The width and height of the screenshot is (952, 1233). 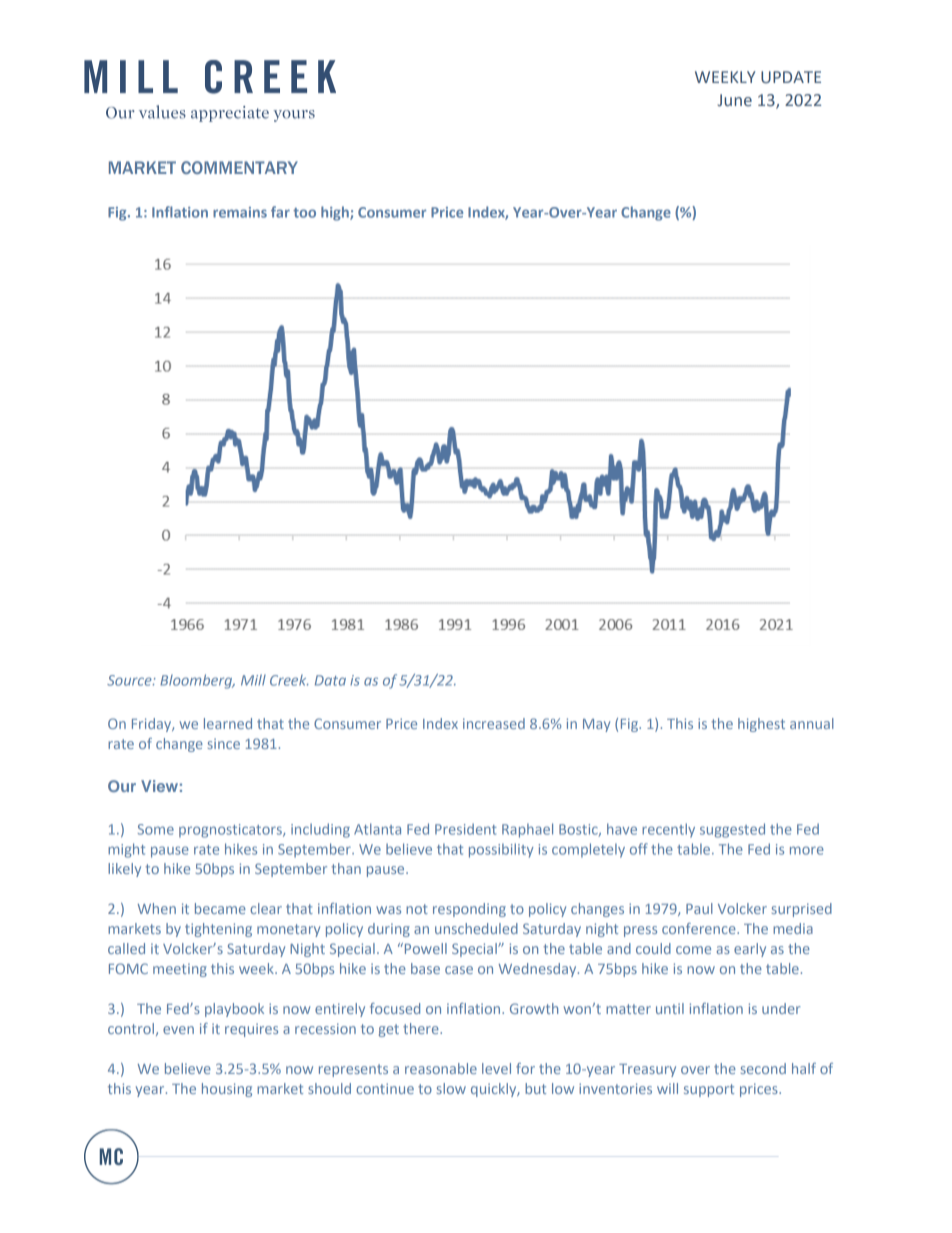 I want to click on since, so click(x=224, y=743).
